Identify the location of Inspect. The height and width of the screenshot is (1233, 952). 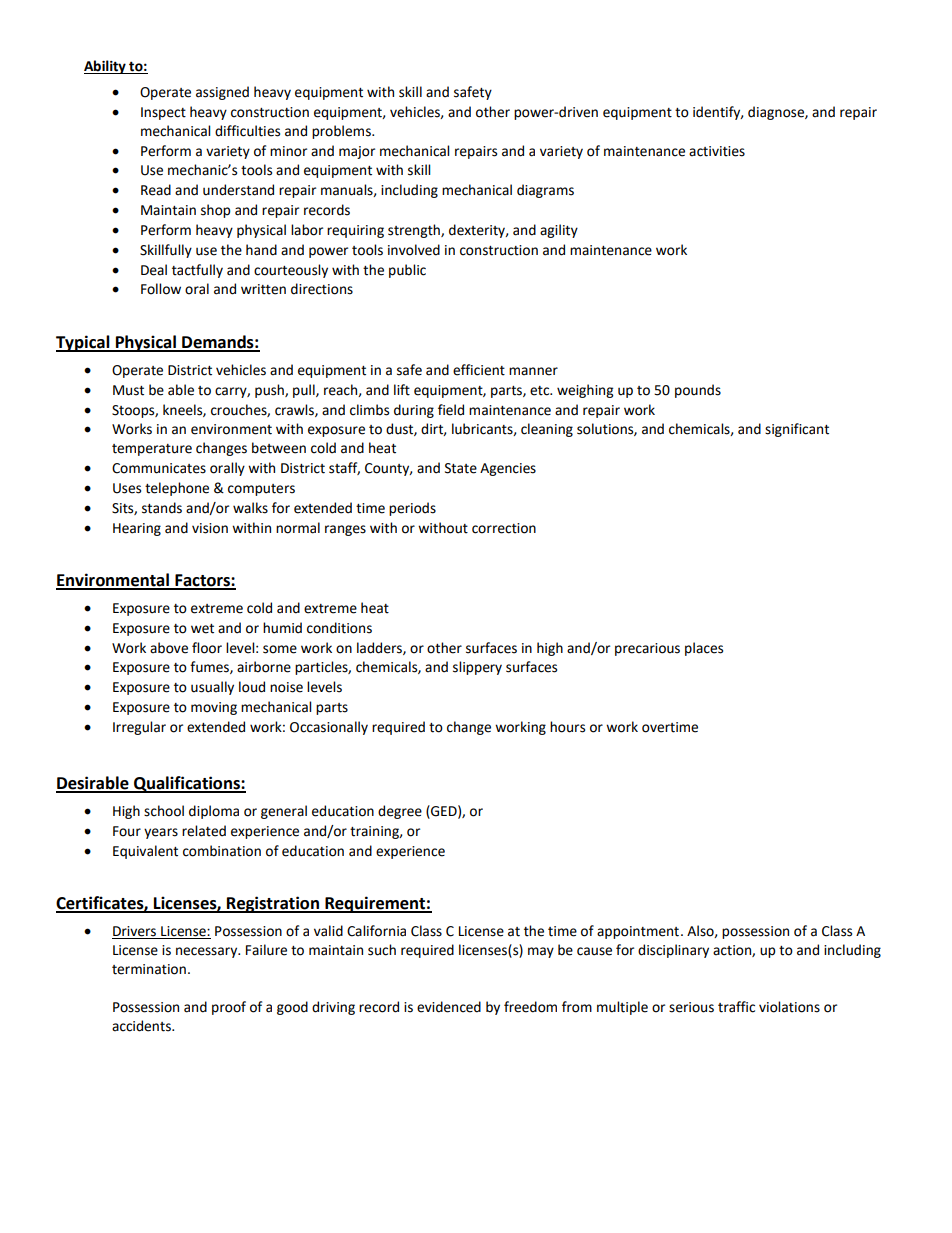
(163, 113).
